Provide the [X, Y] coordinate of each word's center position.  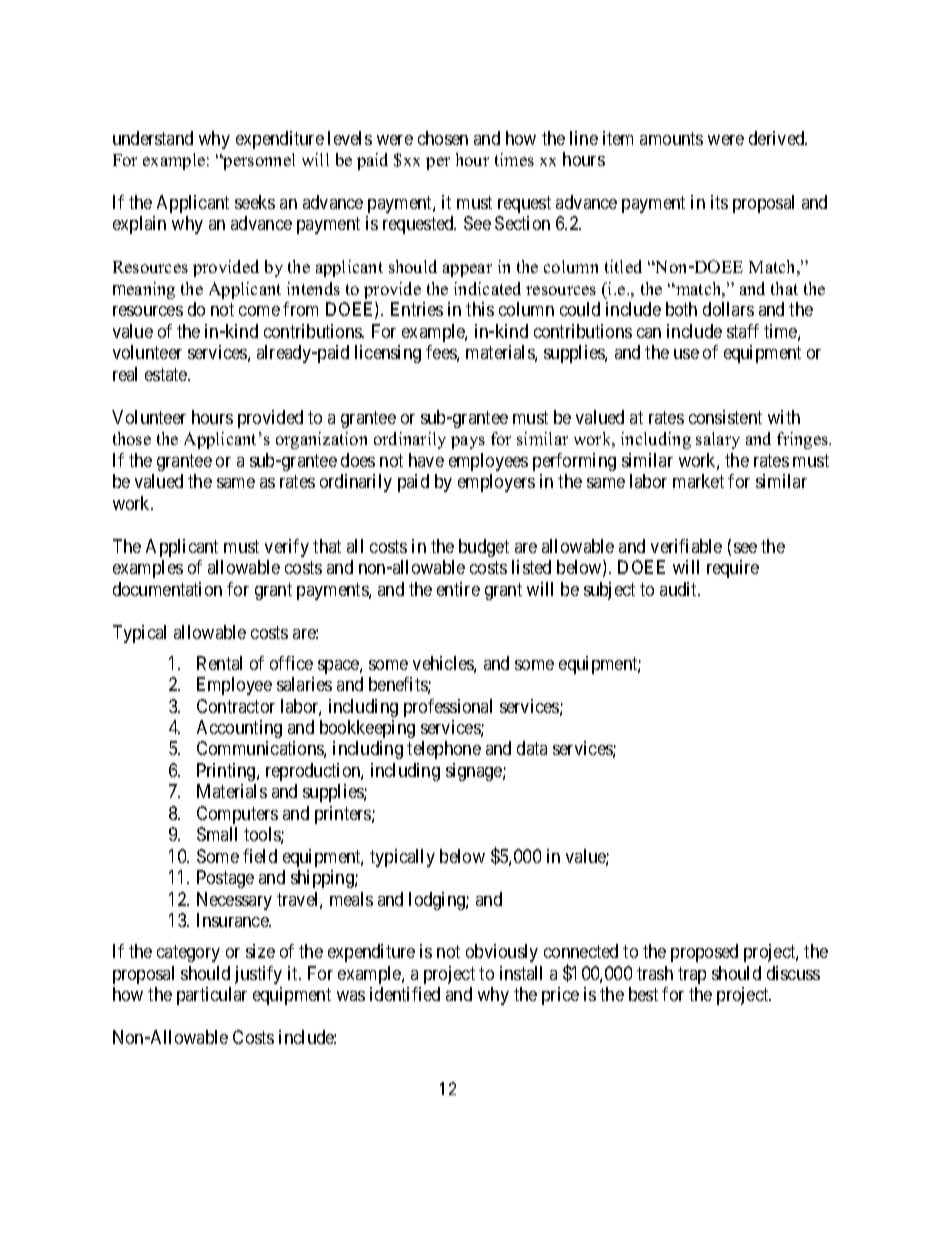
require [733, 569]
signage [475, 772]
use [686, 354]
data [532, 748]
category [188, 953]
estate [167, 374]
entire [458, 589]
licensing [388, 354]
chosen [443, 138]
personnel [258, 161]
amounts [671, 138]
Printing [227, 772]
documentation [167, 589]
